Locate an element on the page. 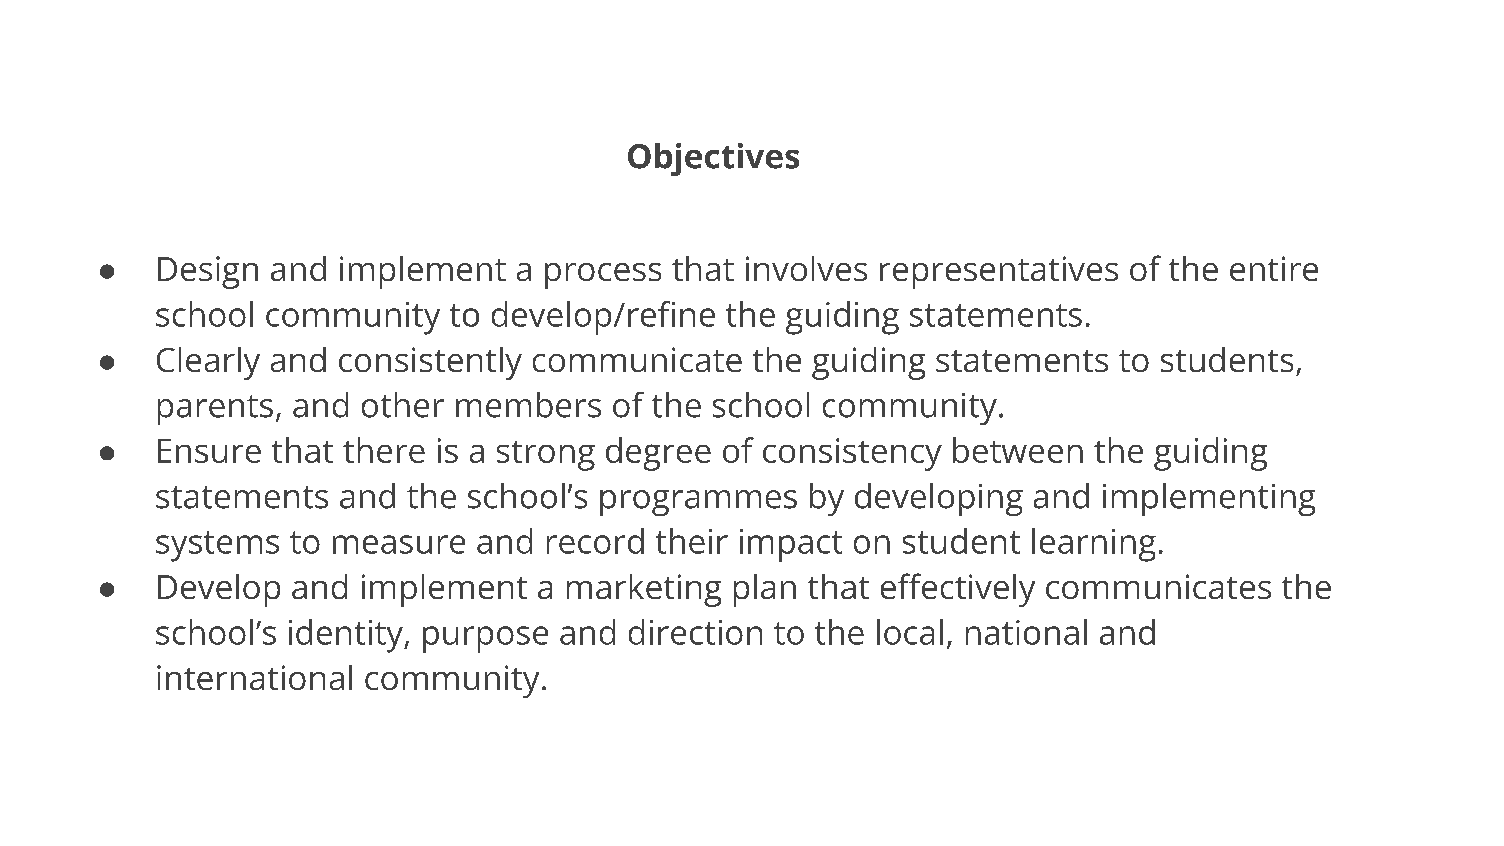  direction is located at coordinates (695, 632).
